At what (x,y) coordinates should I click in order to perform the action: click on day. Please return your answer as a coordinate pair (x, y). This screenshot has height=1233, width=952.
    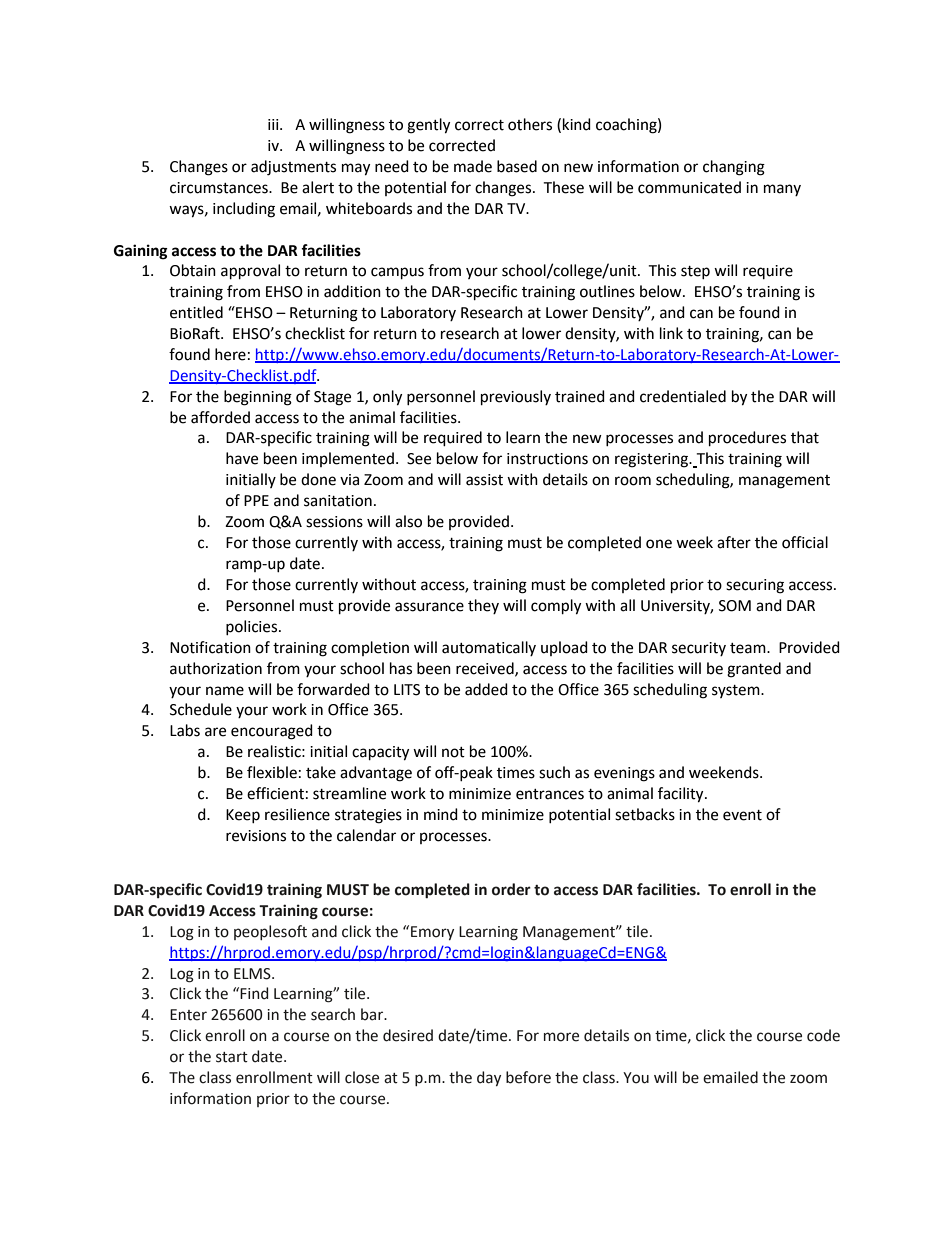
    Looking at the image, I should click on (489, 1078).
